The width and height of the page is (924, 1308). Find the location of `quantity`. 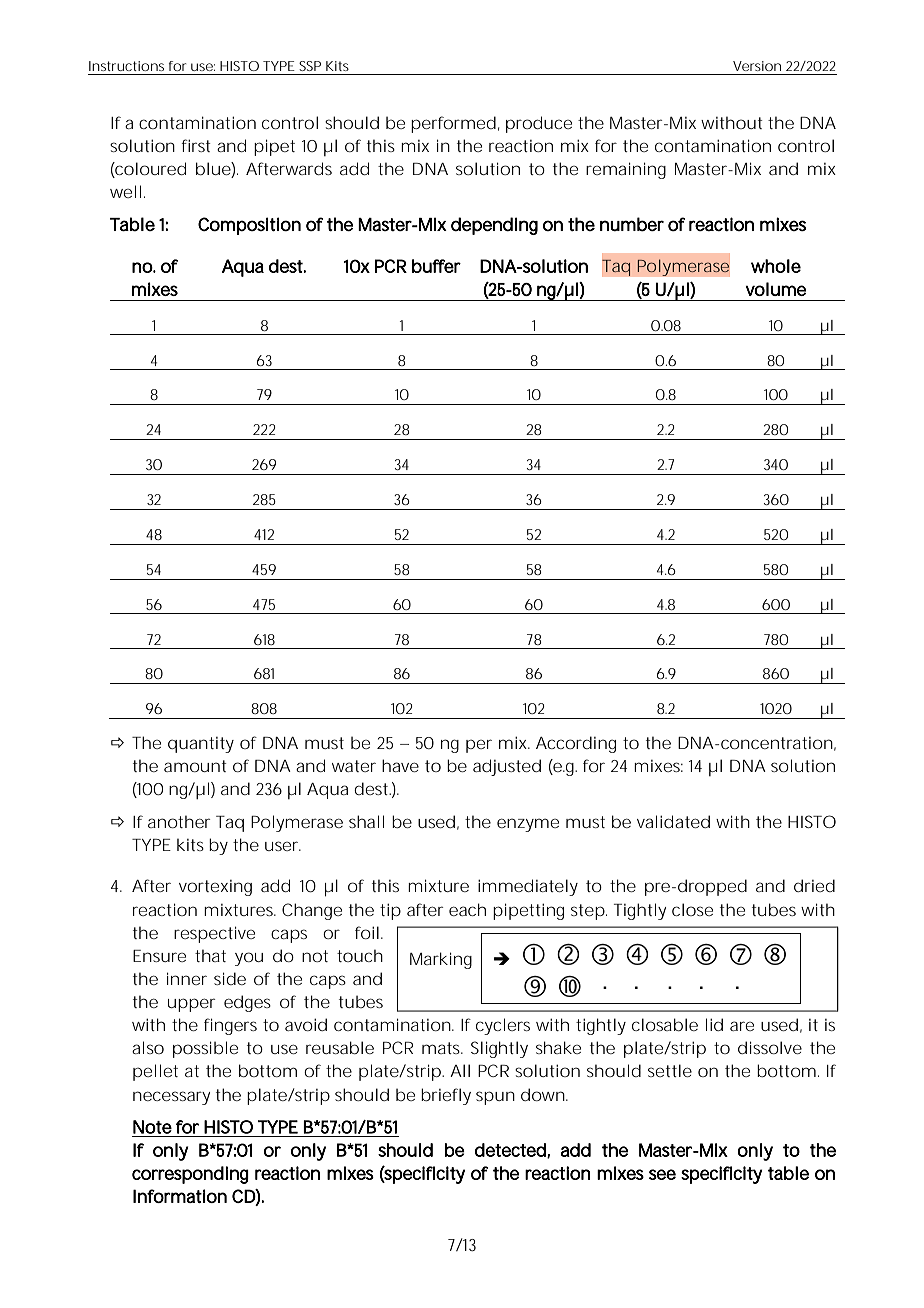

quantity is located at coordinates (201, 745).
